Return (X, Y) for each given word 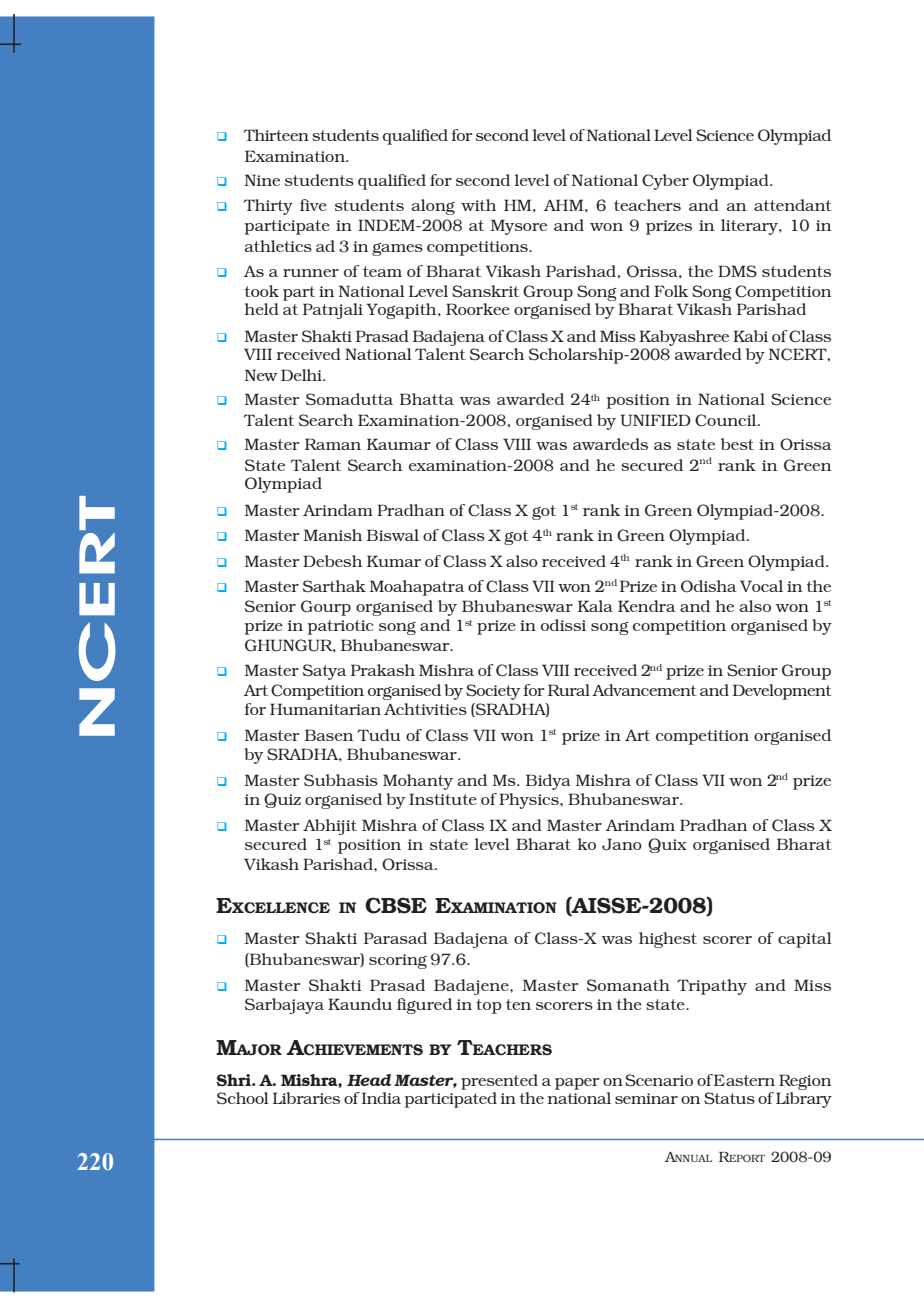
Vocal (761, 586)
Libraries (306, 1098)
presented (499, 1082)
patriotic (341, 627)
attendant (793, 205)
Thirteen (276, 135)
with (478, 205)
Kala (595, 606)
